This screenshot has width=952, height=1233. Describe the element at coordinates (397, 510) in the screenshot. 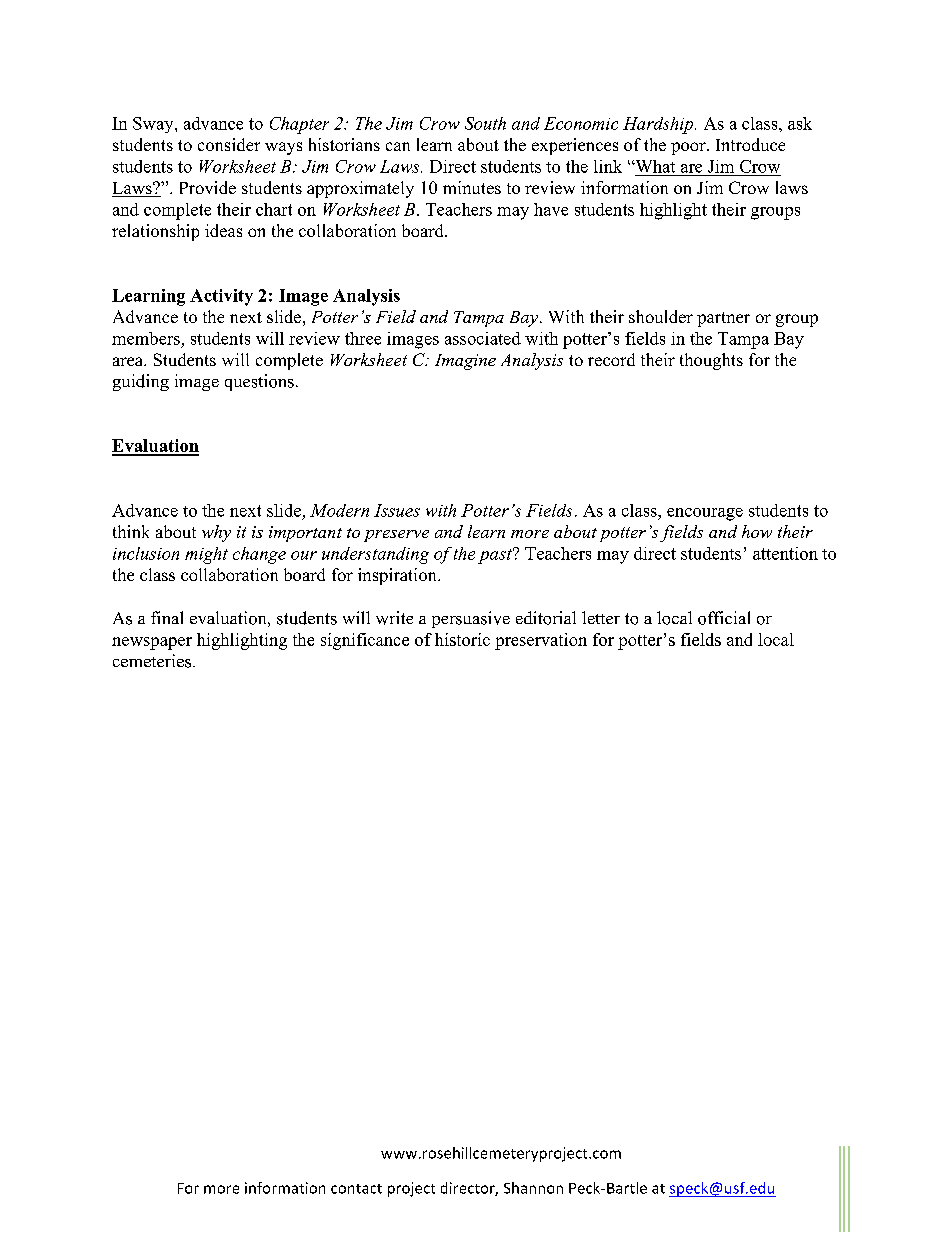

I see `Issues` at that location.
